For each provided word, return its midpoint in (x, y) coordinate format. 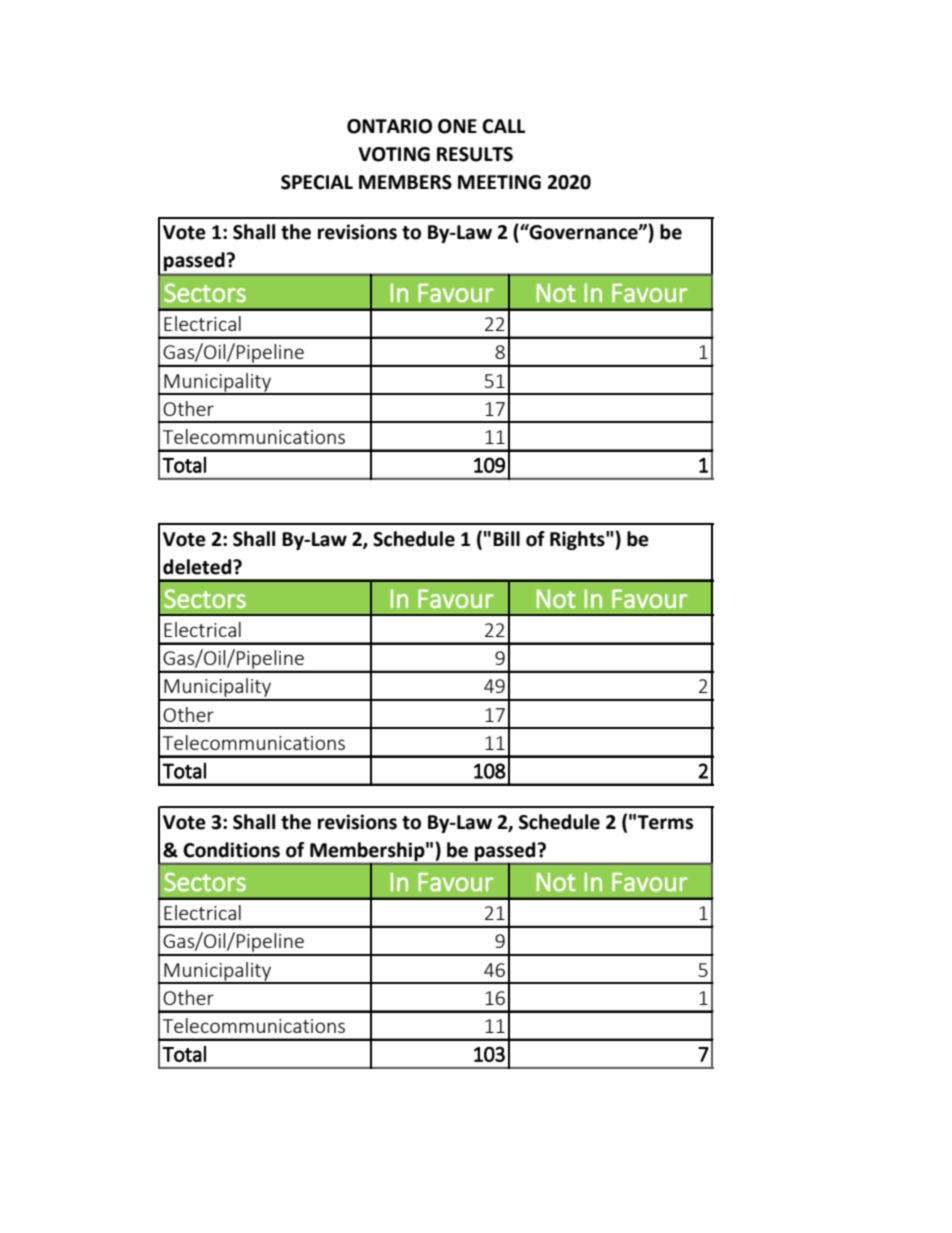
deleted (198, 567)
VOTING (394, 154)
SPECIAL (317, 182)
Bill (506, 538)
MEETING (499, 182)
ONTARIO (389, 126)
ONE (457, 126)
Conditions (231, 850)
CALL (503, 126)
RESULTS (475, 154)
